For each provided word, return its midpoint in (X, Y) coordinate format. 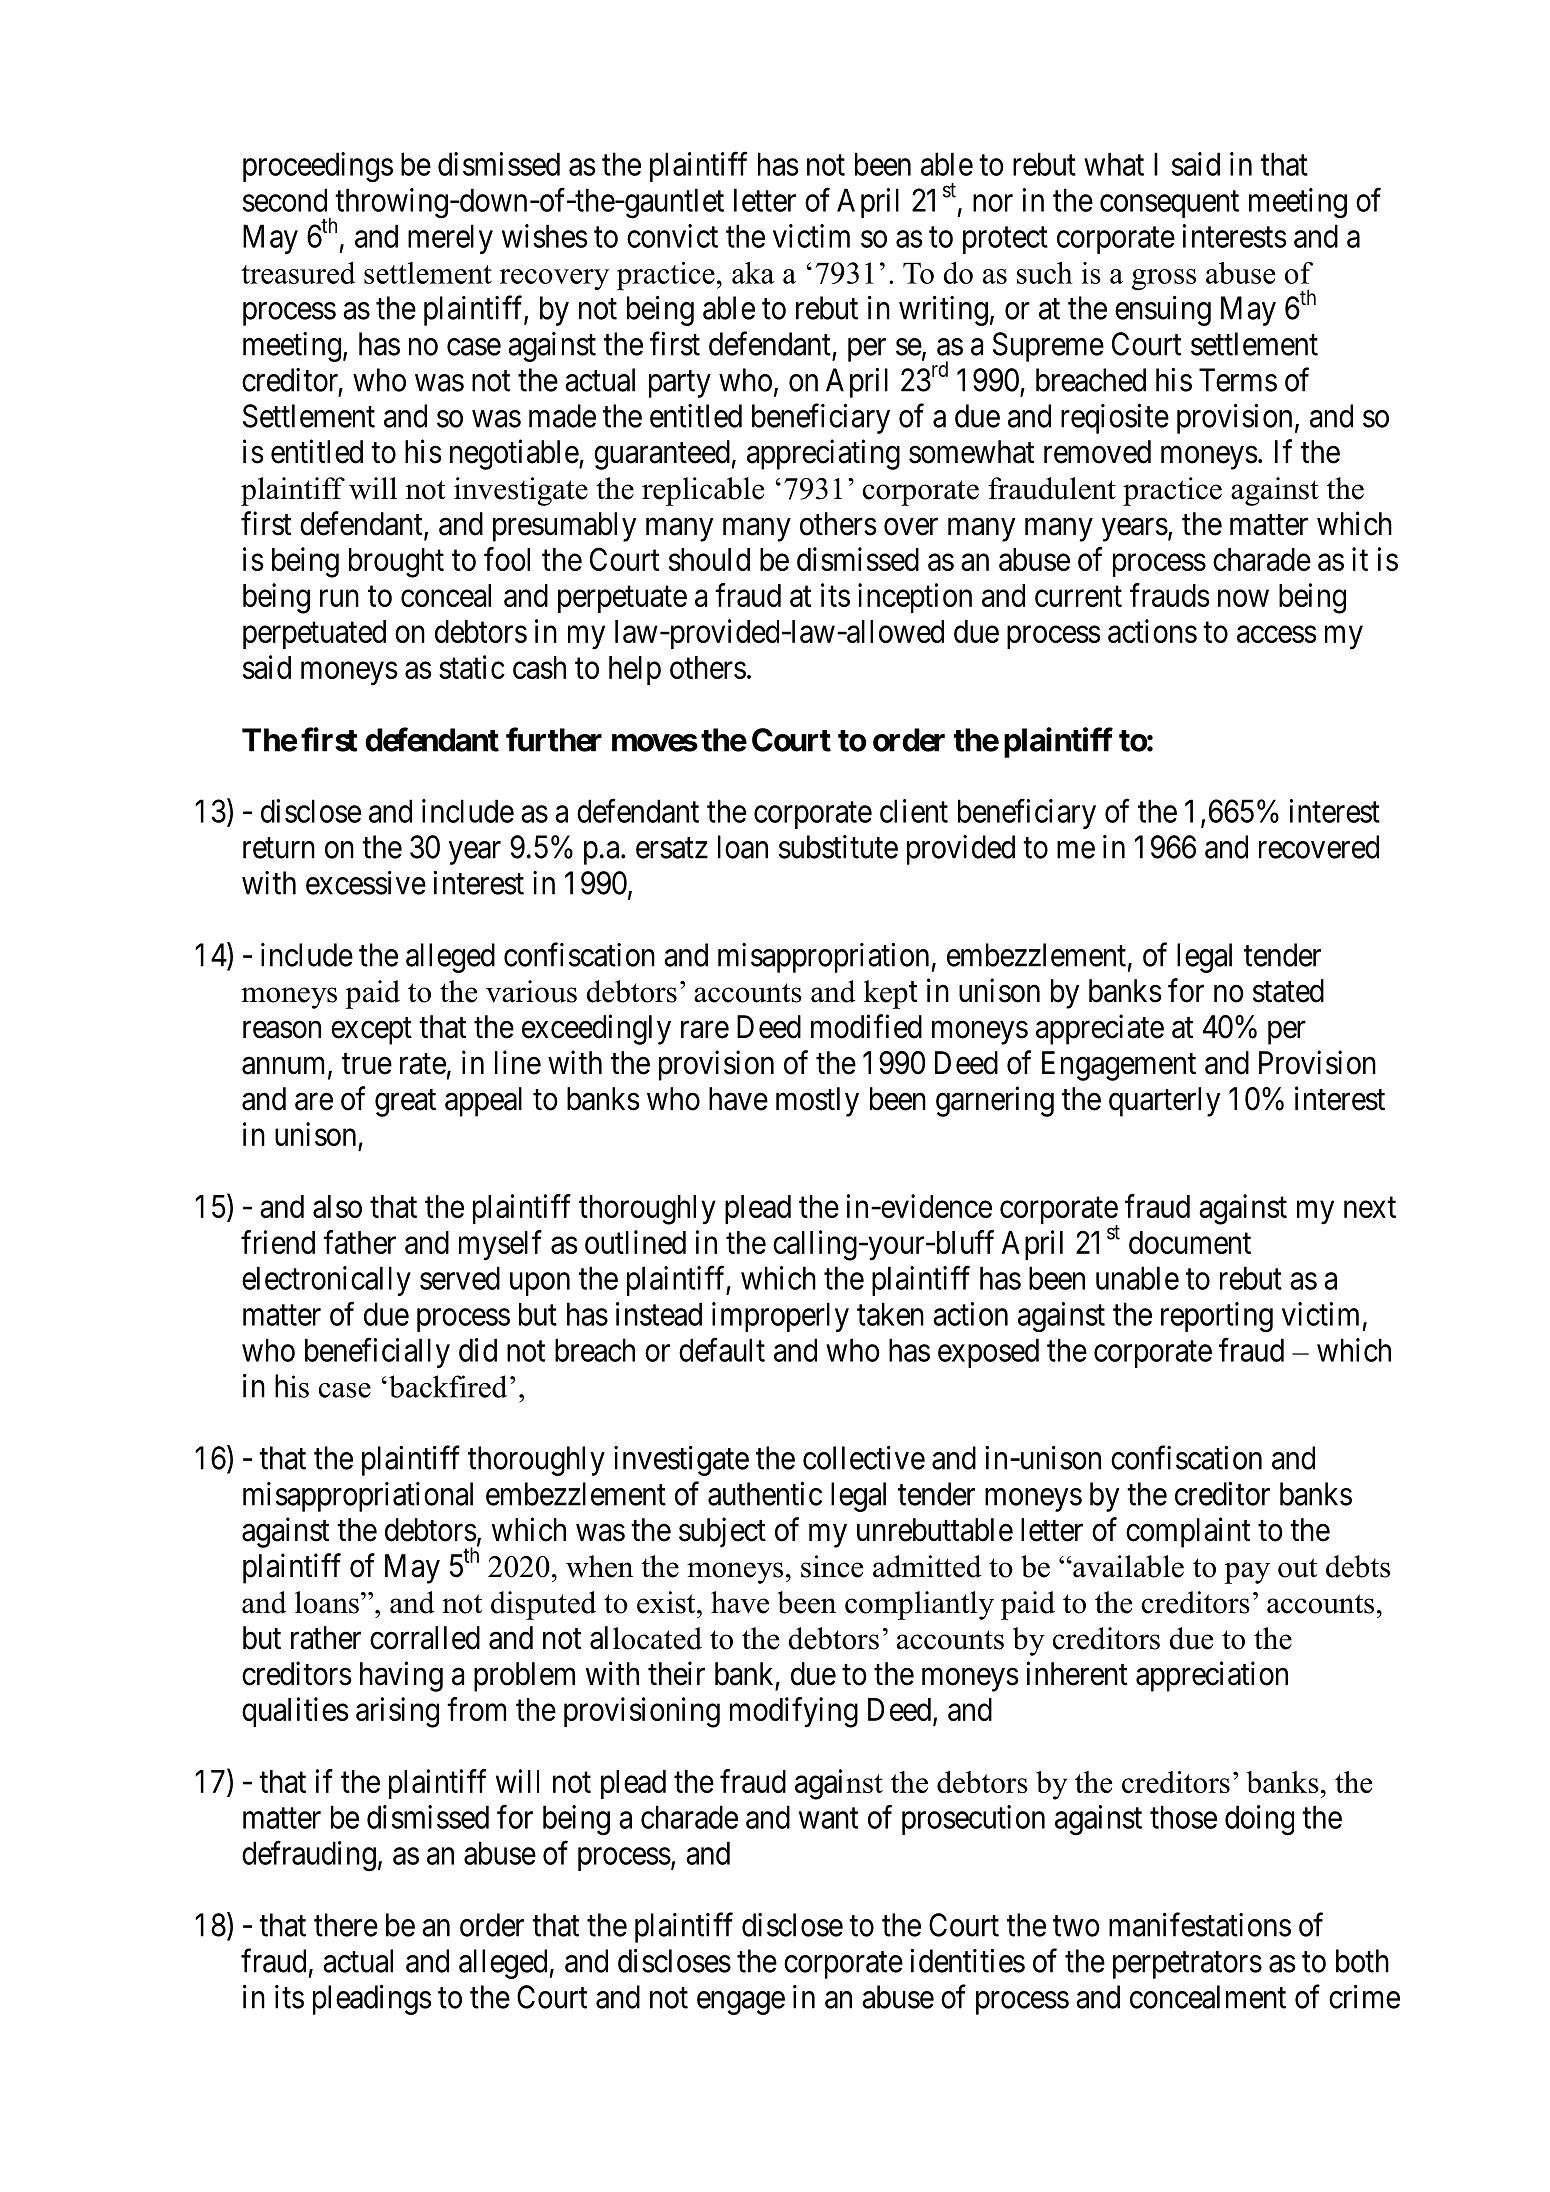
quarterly (1164, 1102)
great (405, 1103)
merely (450, 239)
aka (753, 273)
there (346, 1925)
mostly (817, 1102)
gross (1164, 280)
